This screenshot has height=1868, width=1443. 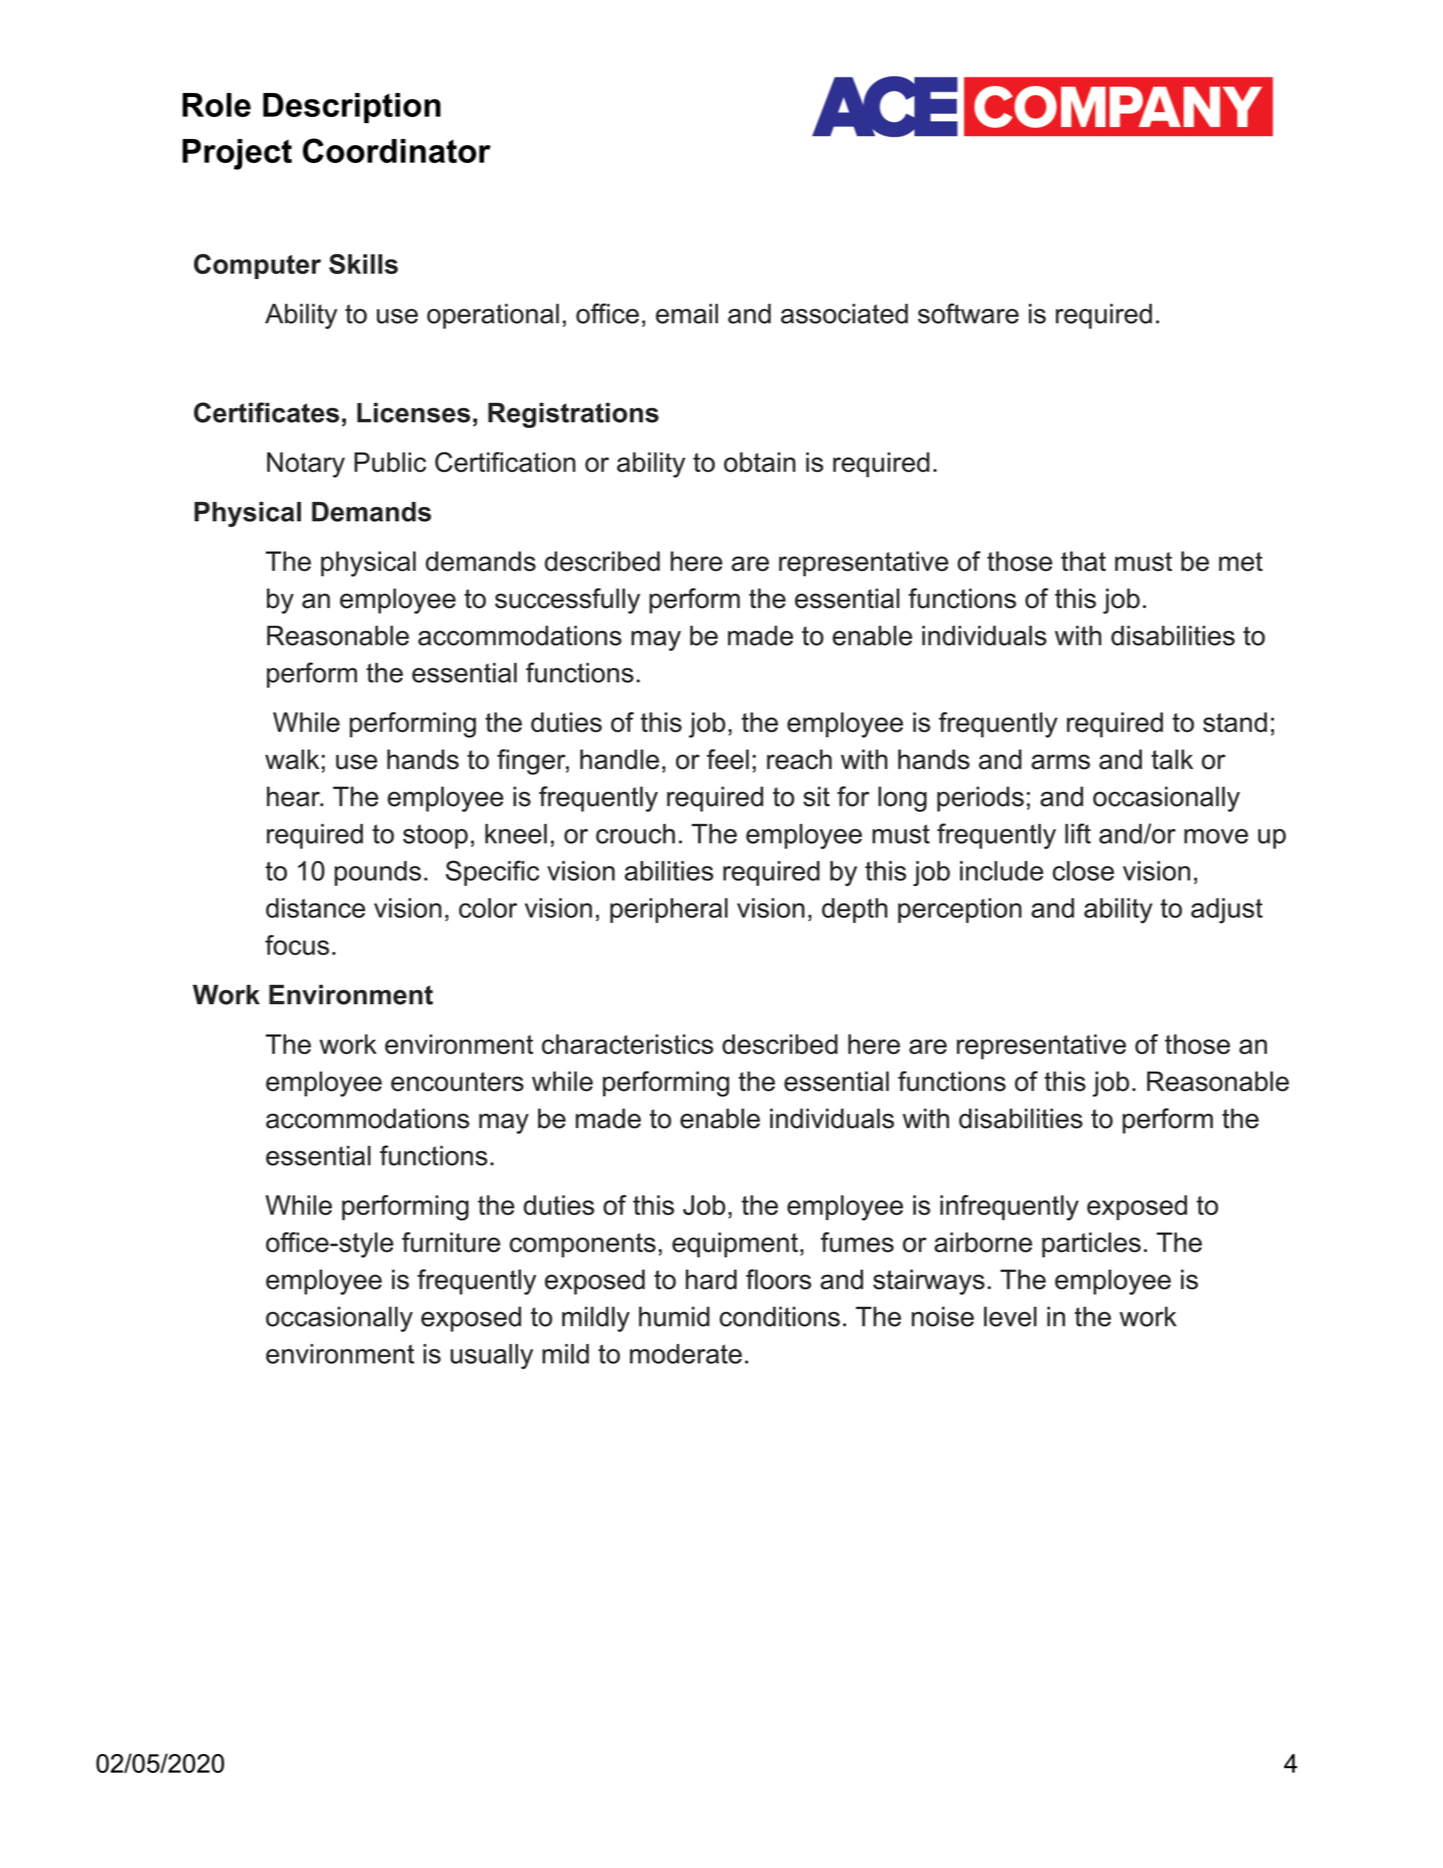 What do you see at coordinates (728, 759) in the screenshot?
I see `feel` at bounding box center [728, 759].
